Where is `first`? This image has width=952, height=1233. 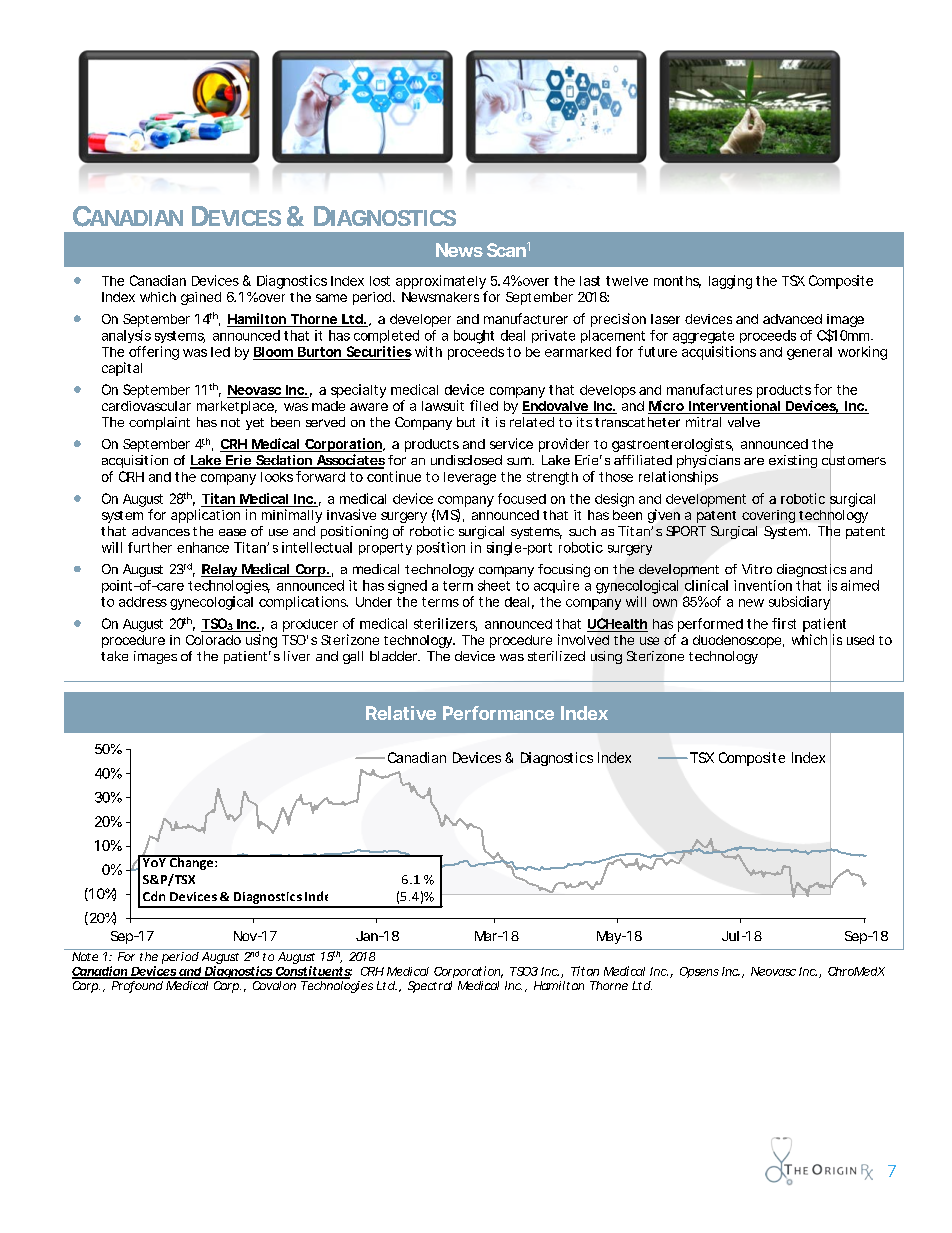
first is located at coordinates (784, 623).
